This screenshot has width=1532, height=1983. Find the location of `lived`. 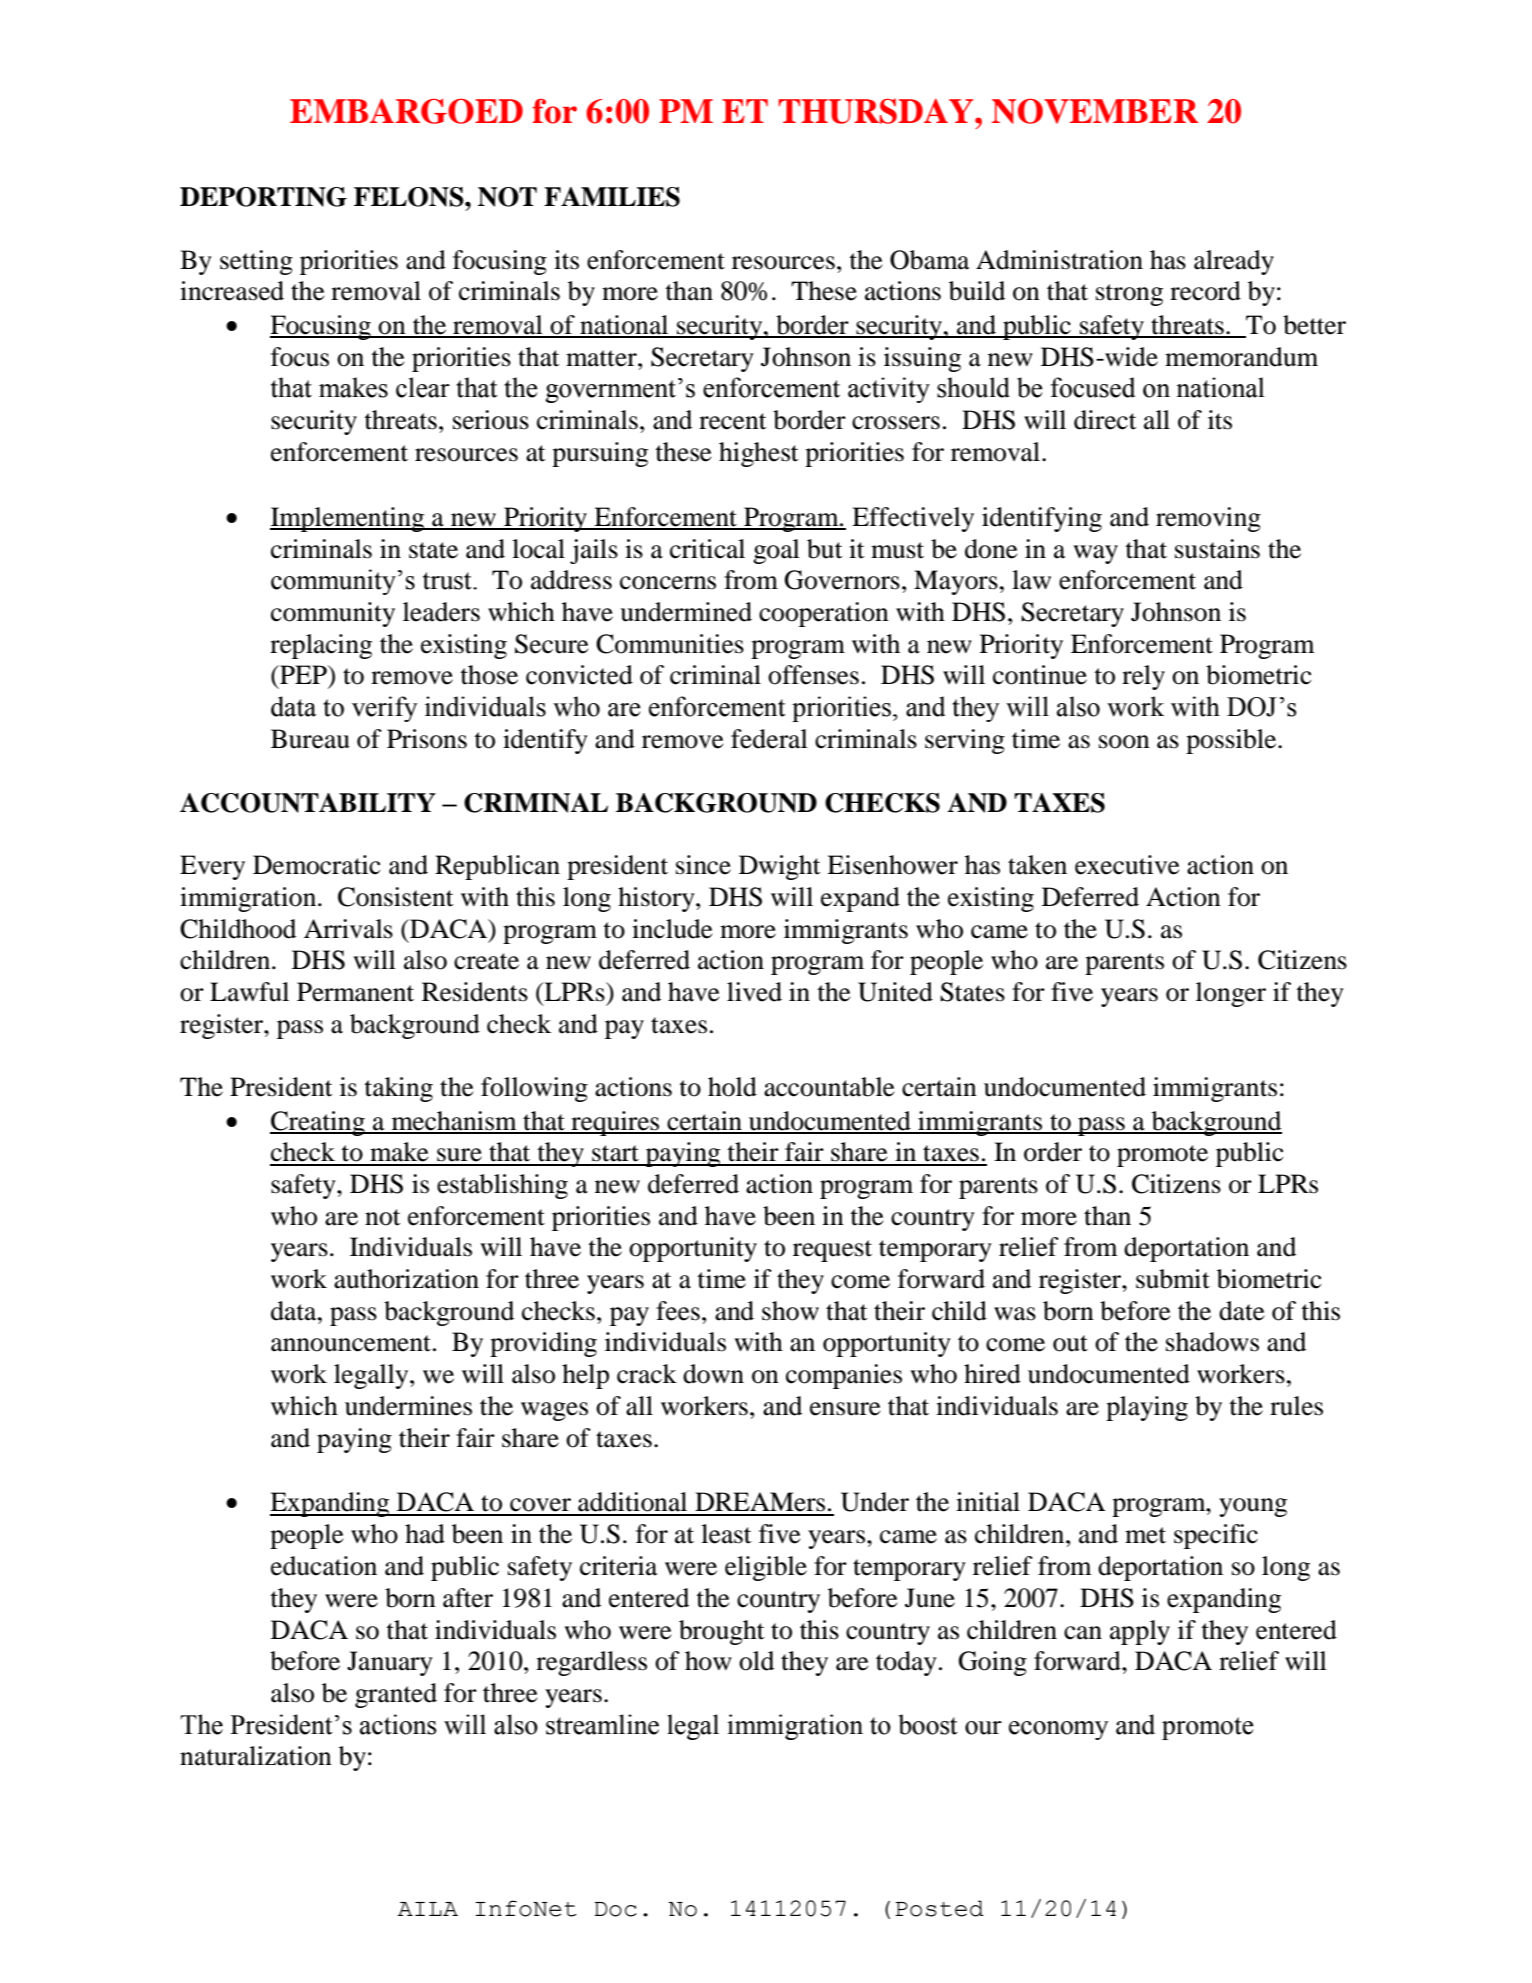

lived is located at coordinates (754, 992).
